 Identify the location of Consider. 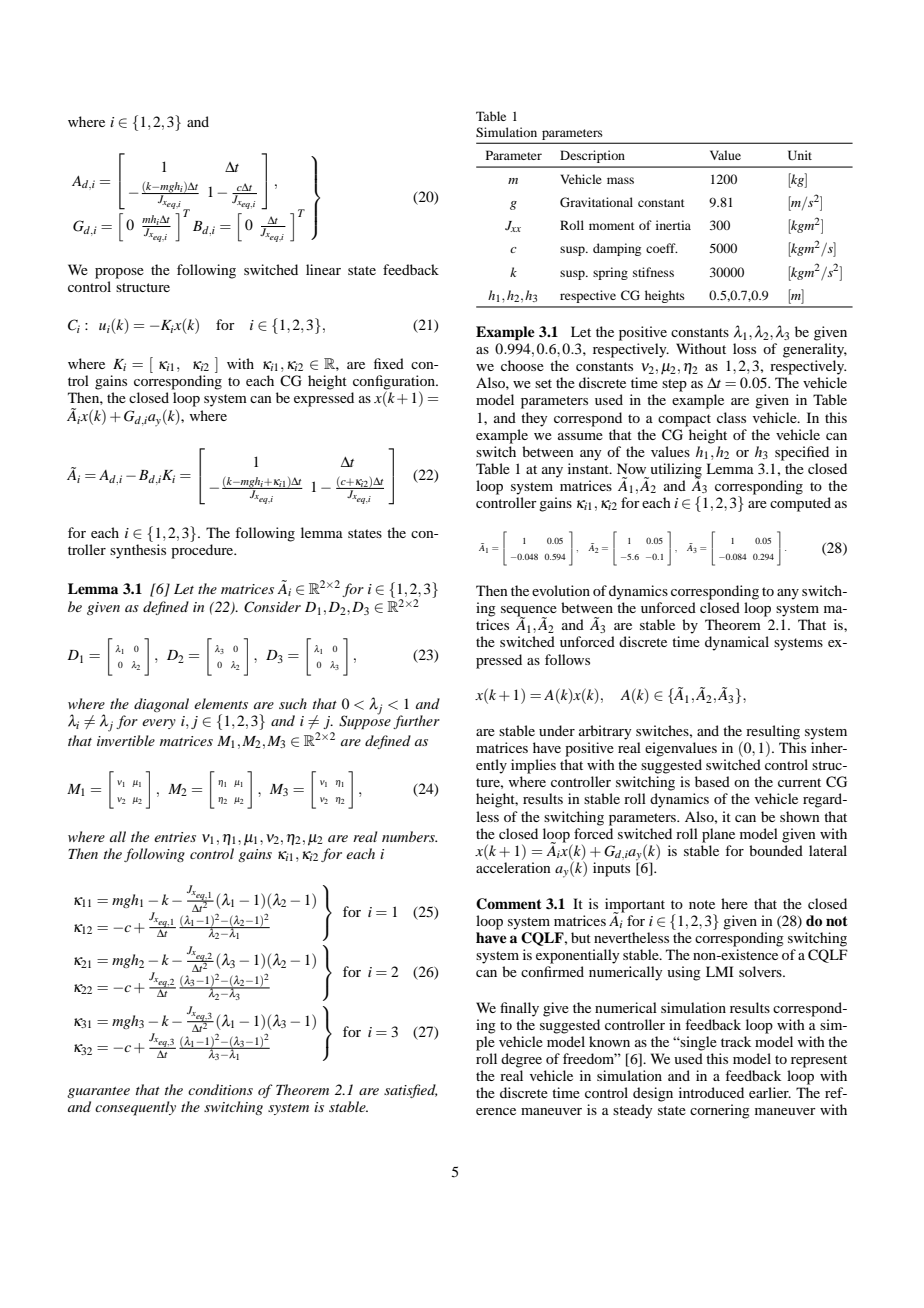
(272, 607).
